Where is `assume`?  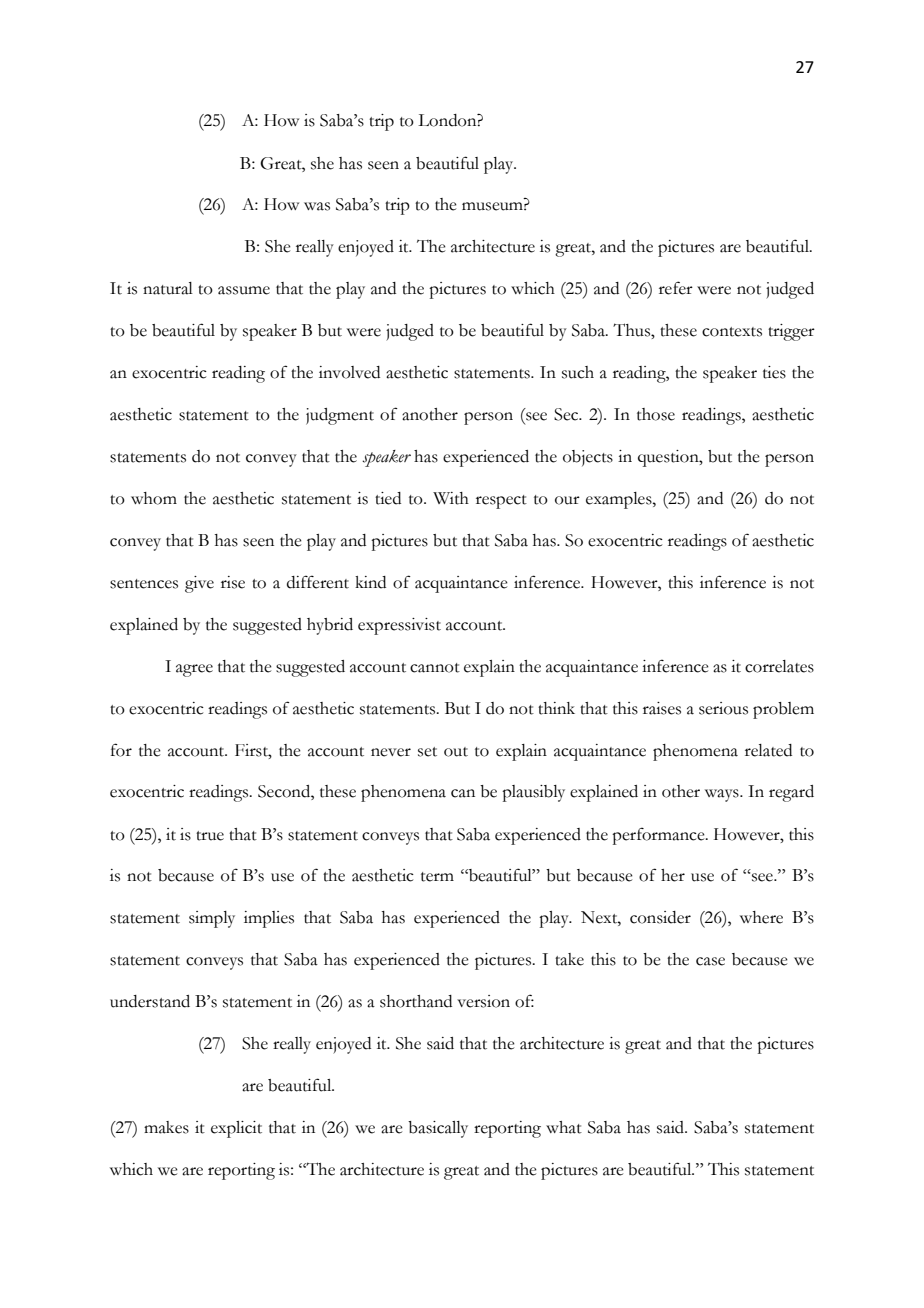
assume is located at coordinates (244, 290).
